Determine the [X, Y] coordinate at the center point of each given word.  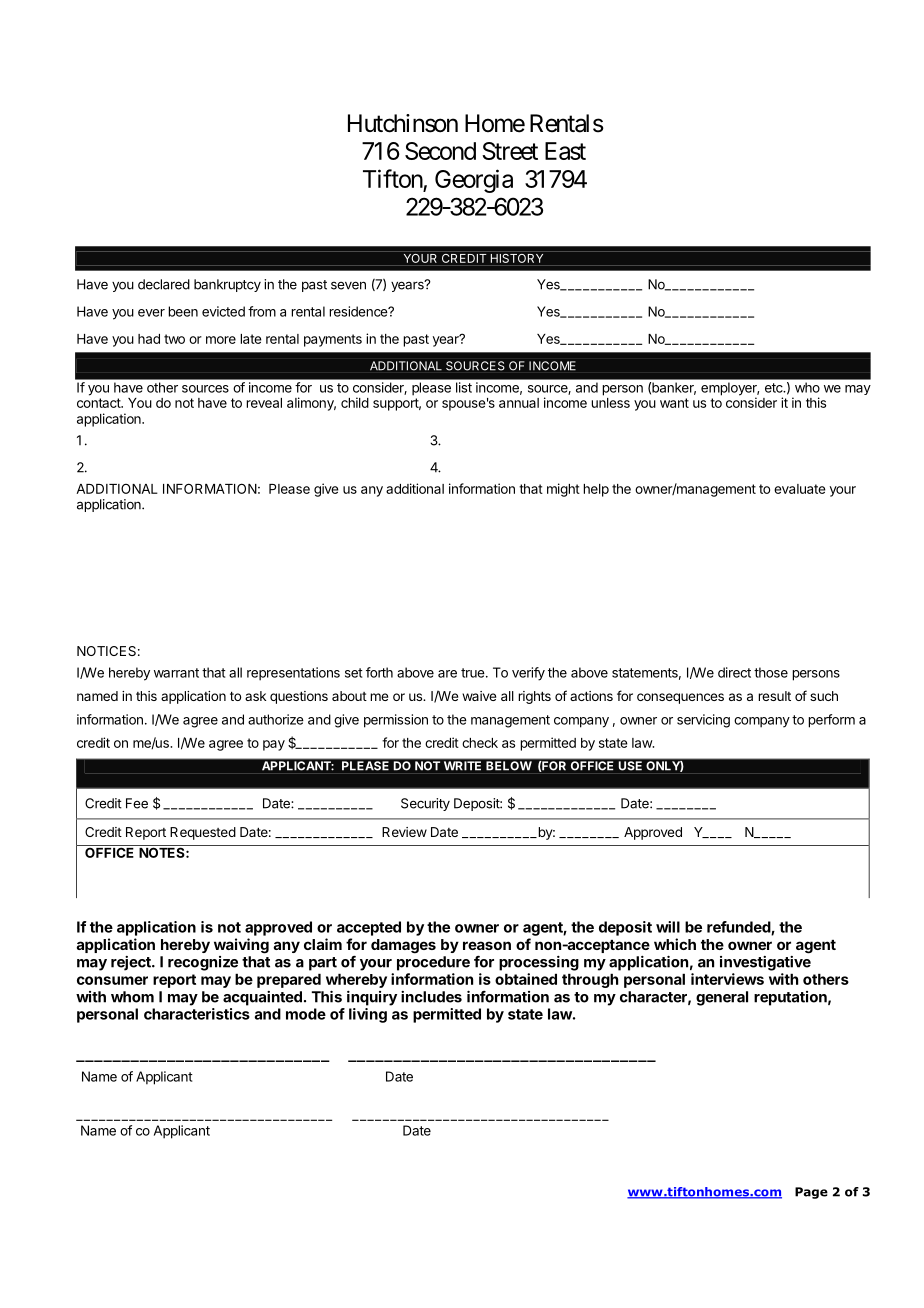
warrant [176, 673]
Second [440, 151]
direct [734, 672]
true [473, 673]
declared [164, 284]
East [565, 151]
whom [132, 997]
